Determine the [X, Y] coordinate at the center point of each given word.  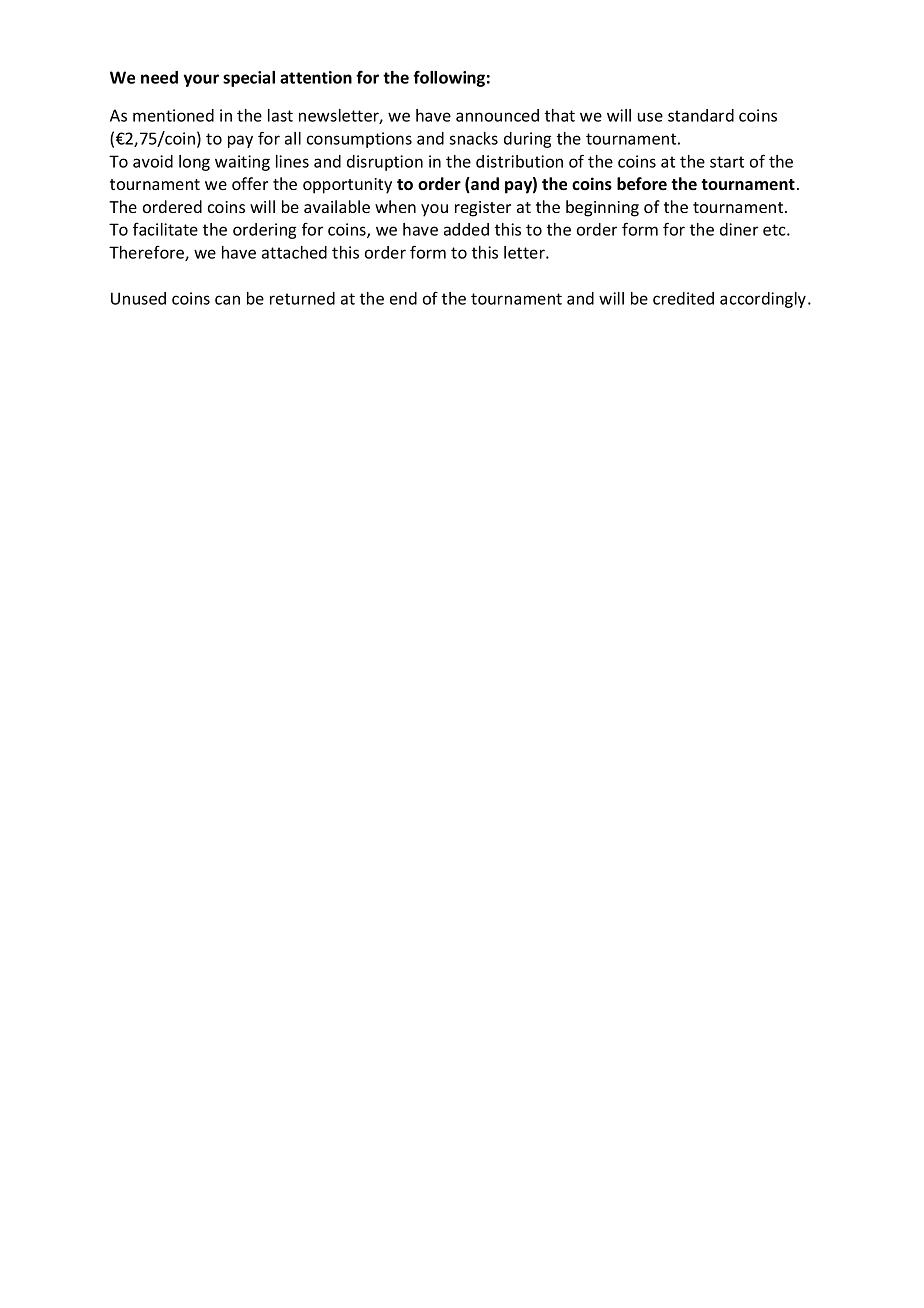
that [560, 115]
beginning [602, 208]
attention [316, 77]
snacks [473, 138]
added [466, 229]
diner [739, 229]
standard [701, 115]
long [194, 163]
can [227, 300]
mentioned [173, 115]
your [201, 80]
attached [294, 252]
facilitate [165, 229]
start [727, 162]
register [483, 209]
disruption [385, 163]
